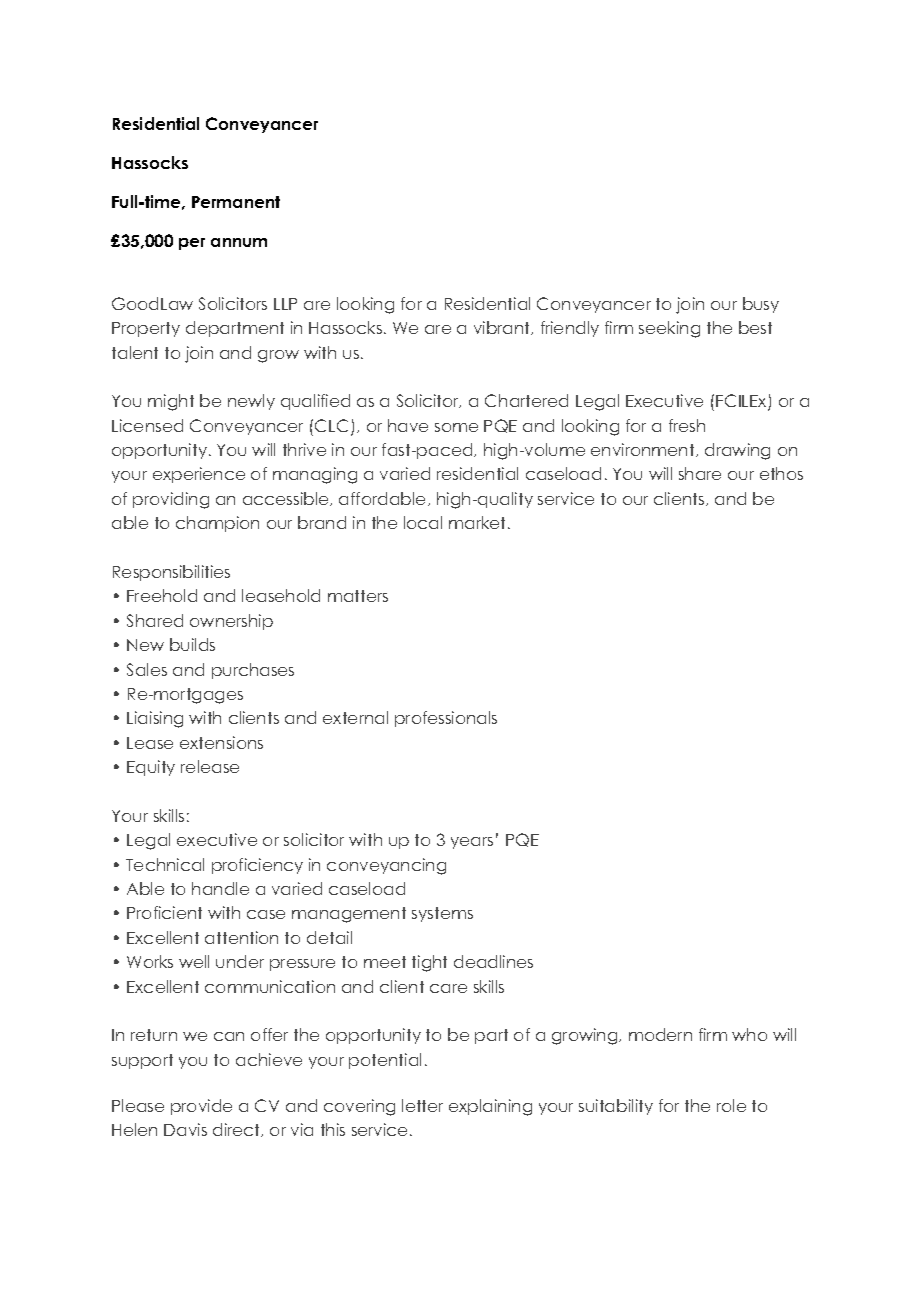 This page has width=924, height=1307. Describe the element at coordinates (201, 1107) in the page. I see `provide` at that location.
